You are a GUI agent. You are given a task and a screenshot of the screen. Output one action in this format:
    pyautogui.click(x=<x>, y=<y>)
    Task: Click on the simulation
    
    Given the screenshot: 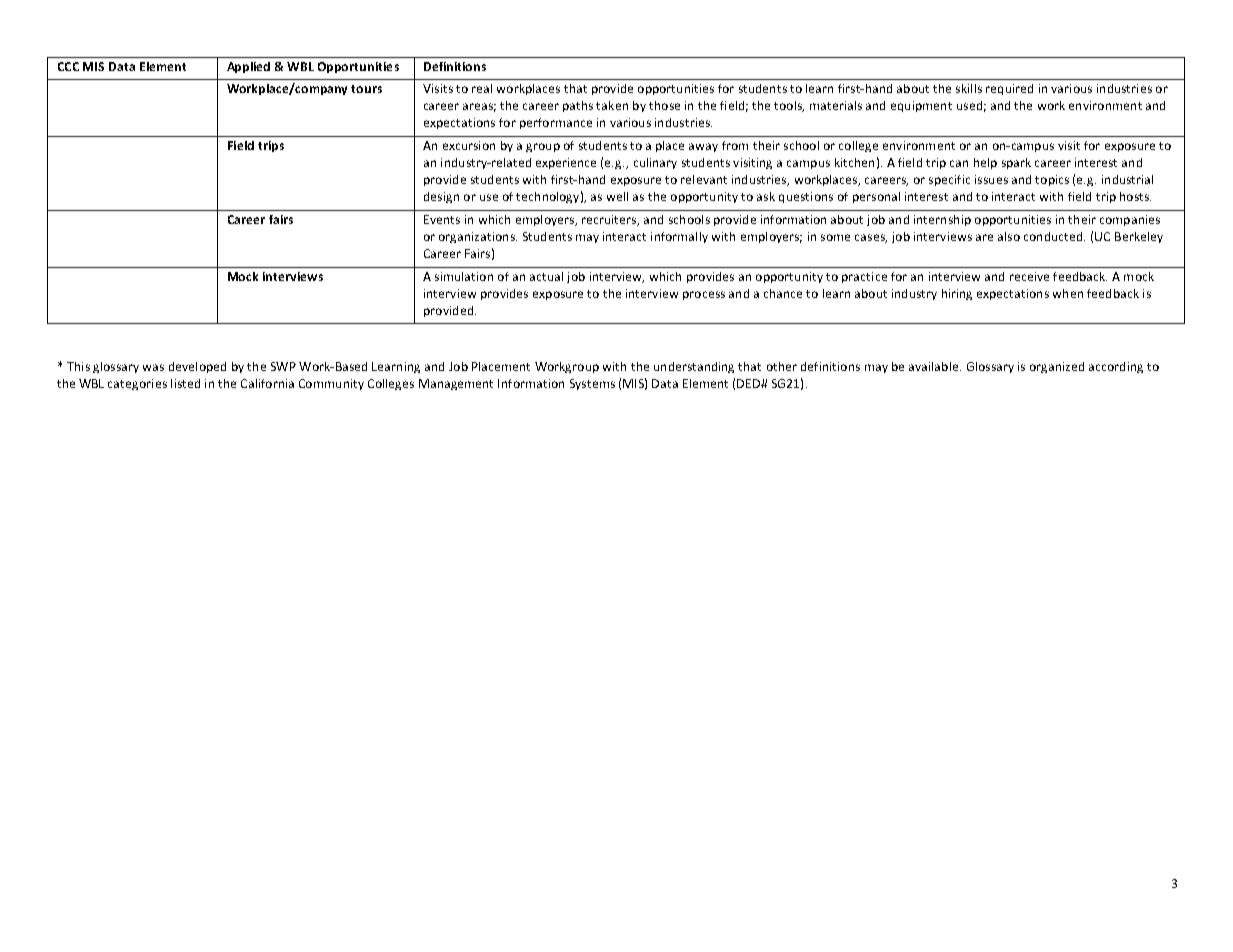 What is the action you would take?
    pyautogui.click(x=464, y=276)
